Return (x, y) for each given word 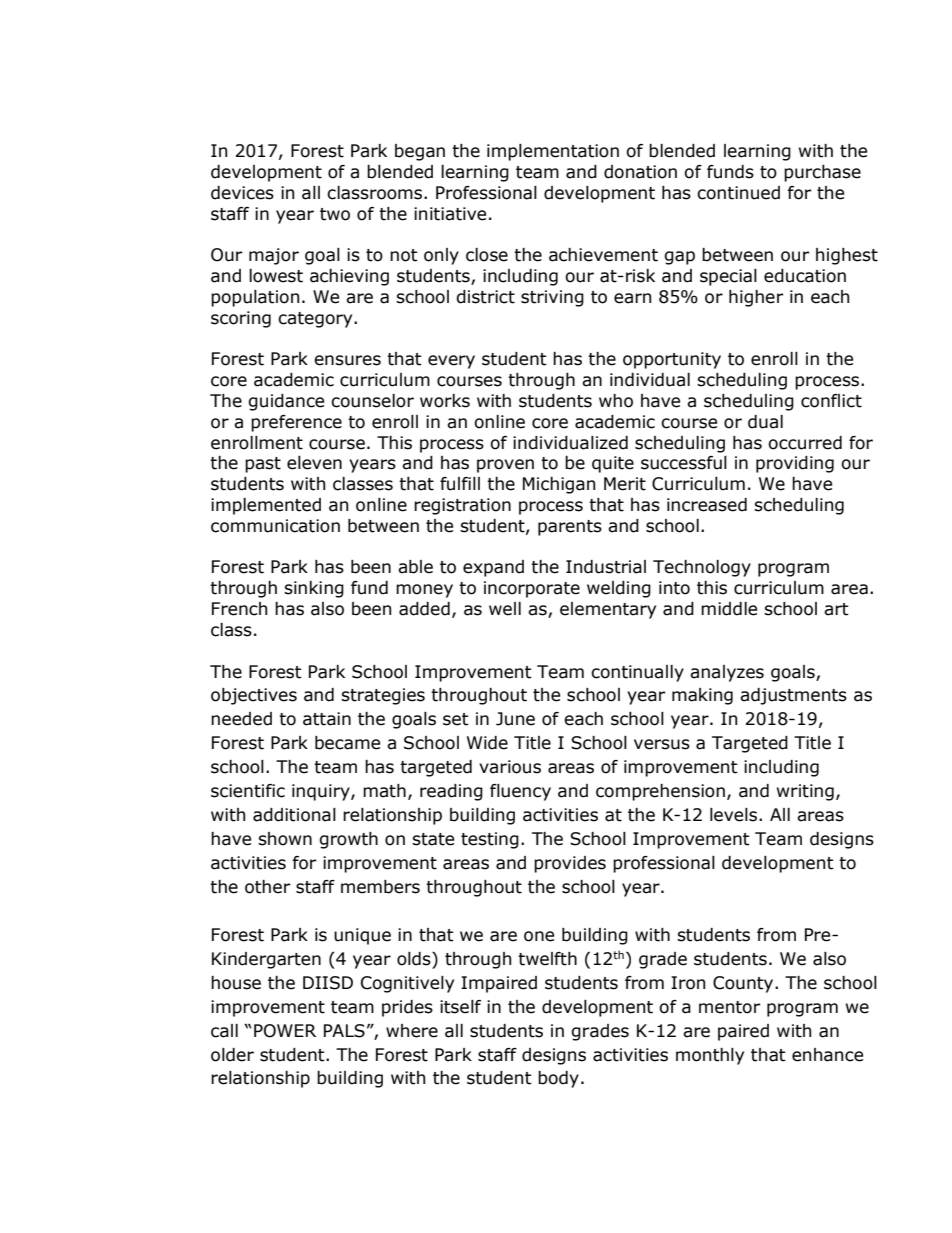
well (505, 609)
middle (729, 609)
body (558, 1079)
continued (738, 193)
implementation (553, 152)
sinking (314, 589)
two (335, 214)
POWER (285, 1031)
